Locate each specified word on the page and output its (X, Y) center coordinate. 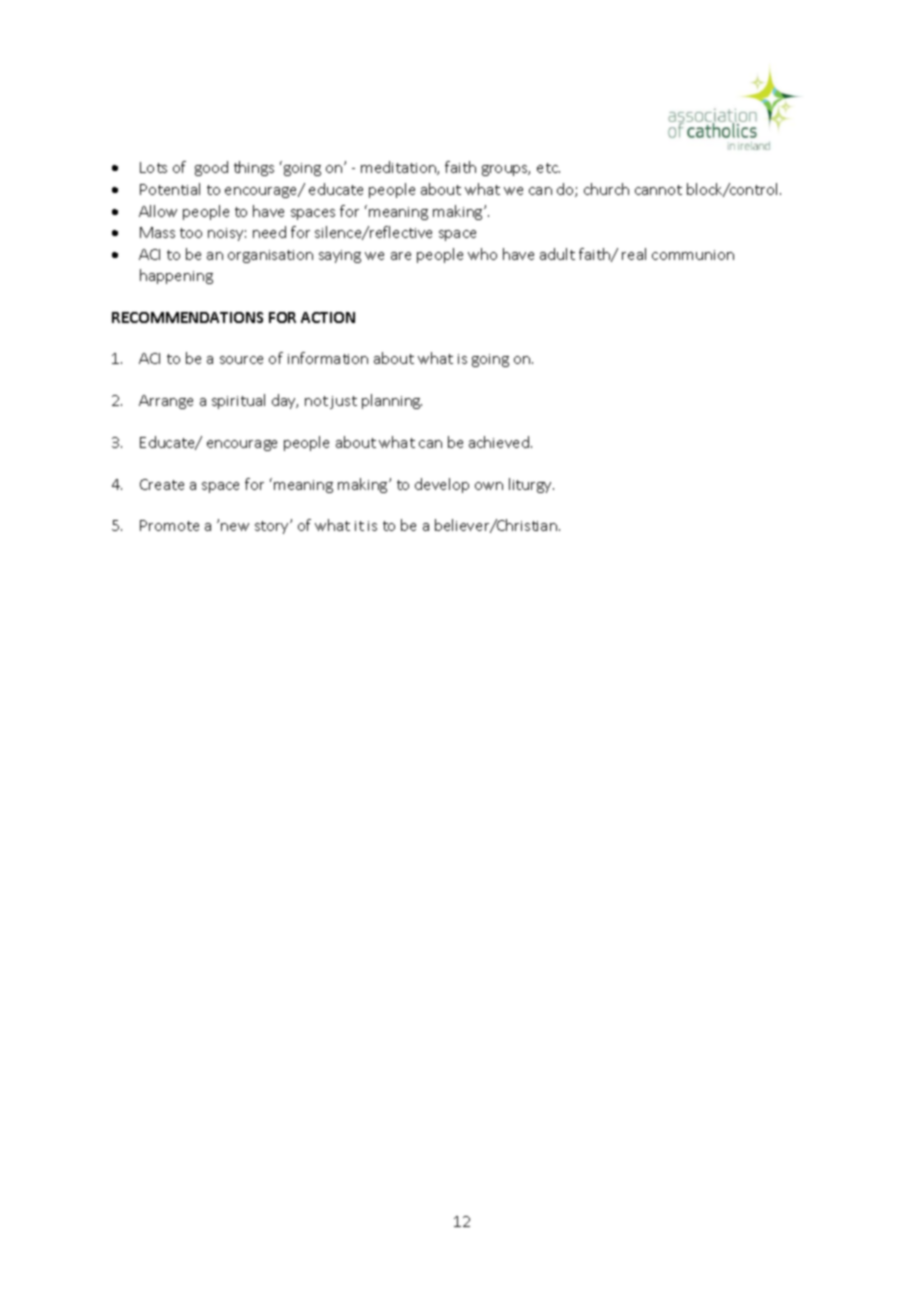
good (211, 168)
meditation (399, 168)
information (328, 358)
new (235, 527)
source (241, 360)
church (606, 189)
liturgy (531, 485)
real (634, 254)
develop (442, 485)
